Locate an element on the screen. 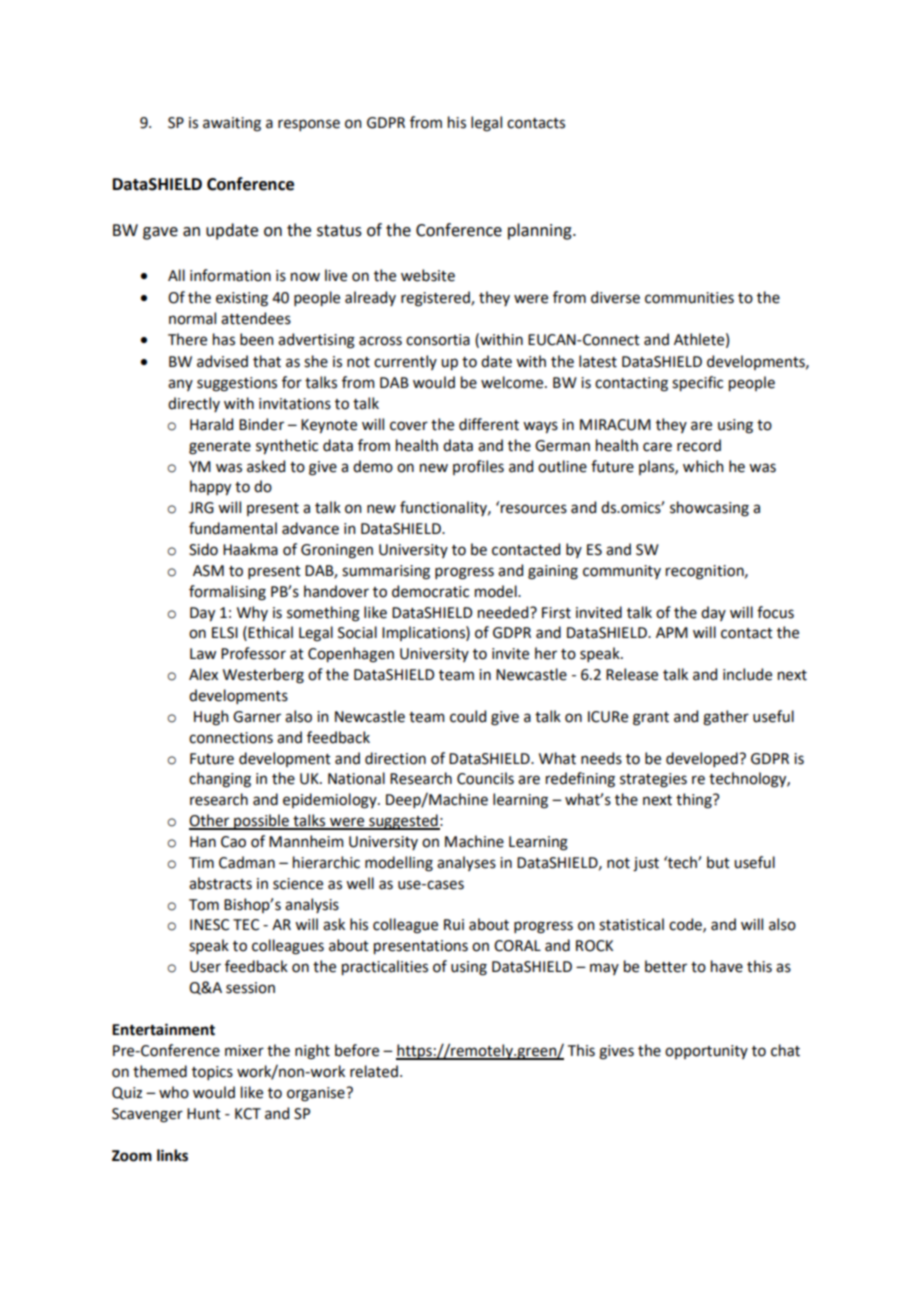  Hunt is located at coordinates (204, 1114).
